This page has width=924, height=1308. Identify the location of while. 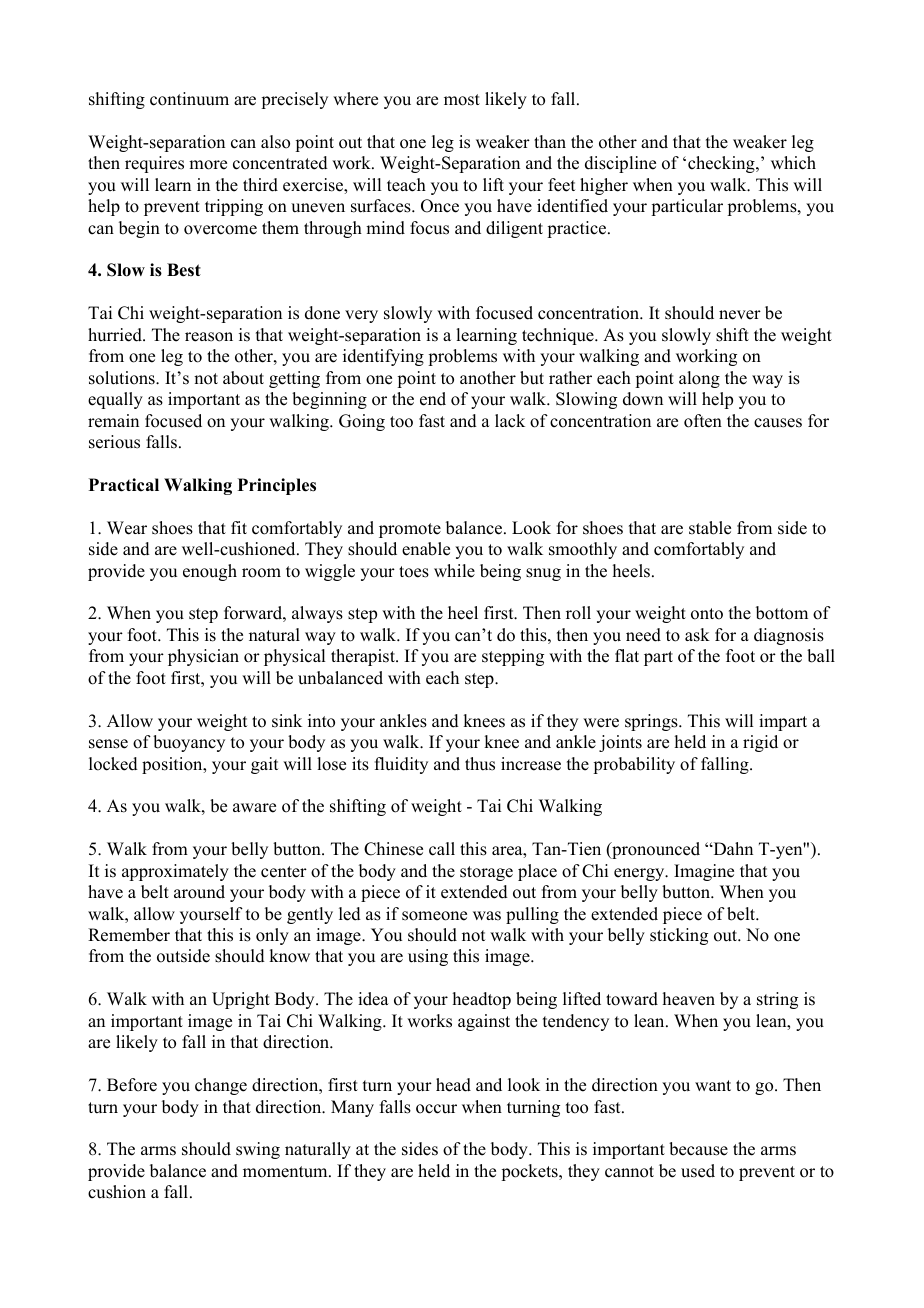
(454, 571).
